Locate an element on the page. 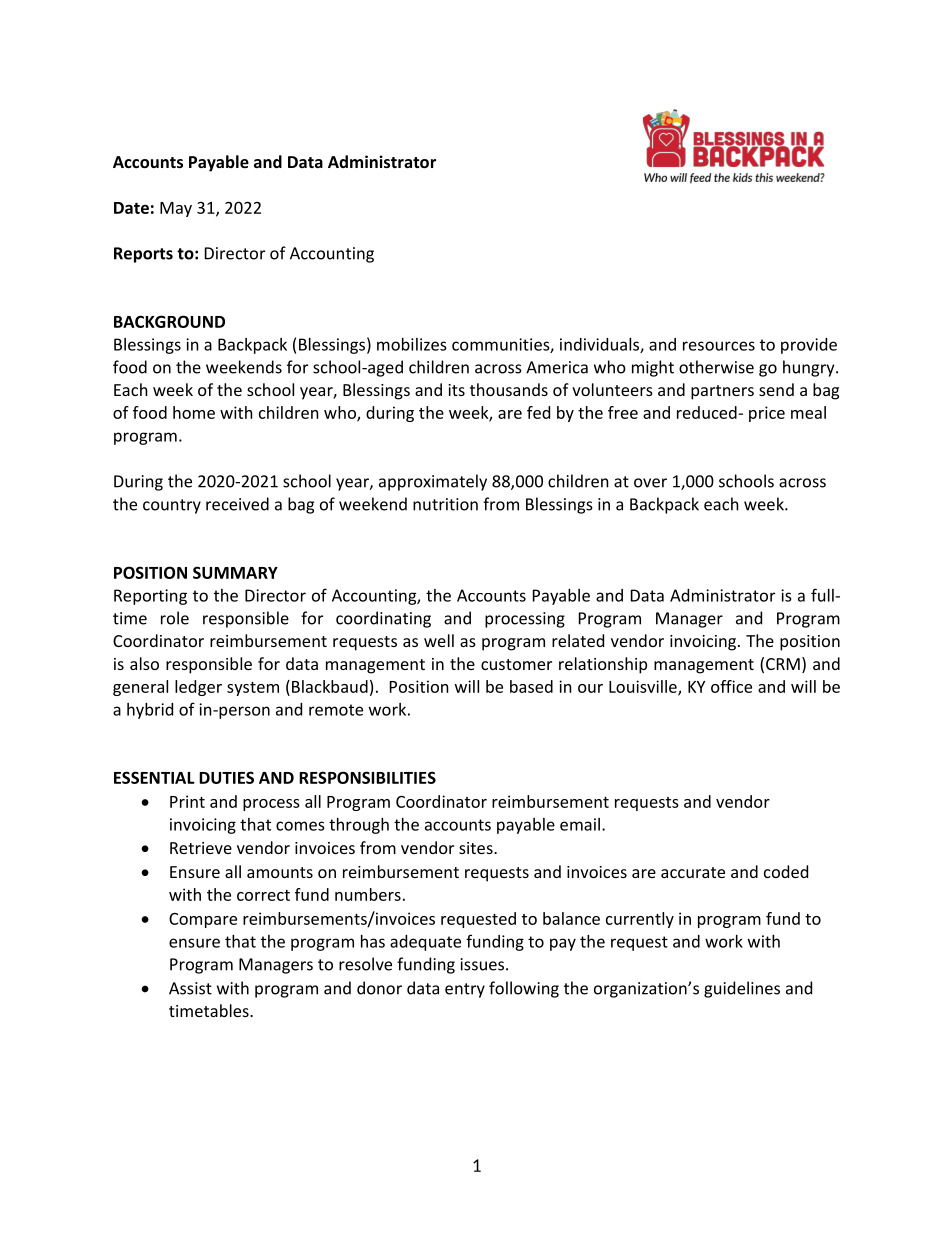 Image resolution: width=952 pixels, height=1233 pixels. received is located at coordinates (237, 504).
